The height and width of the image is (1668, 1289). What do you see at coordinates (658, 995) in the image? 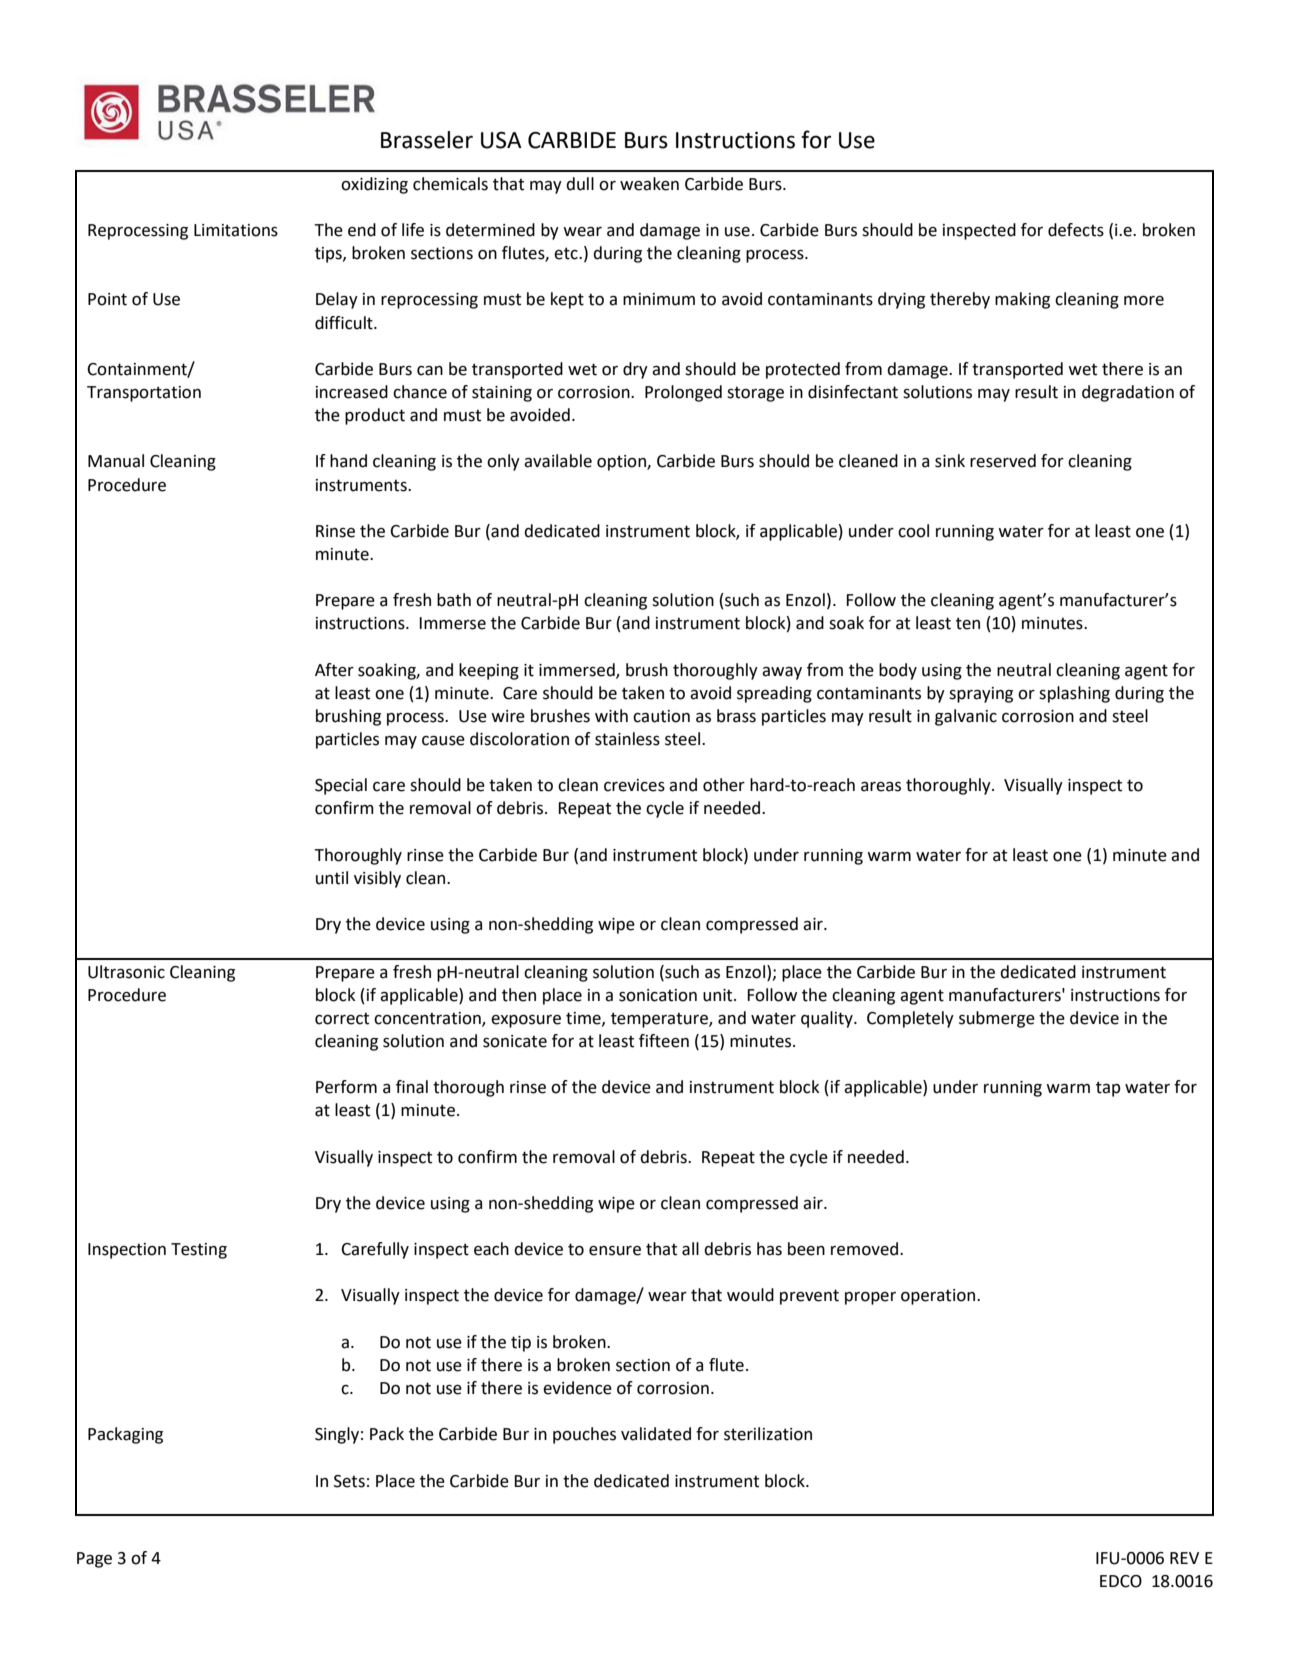
I see `sonication` at bounding box center [658, 995].
